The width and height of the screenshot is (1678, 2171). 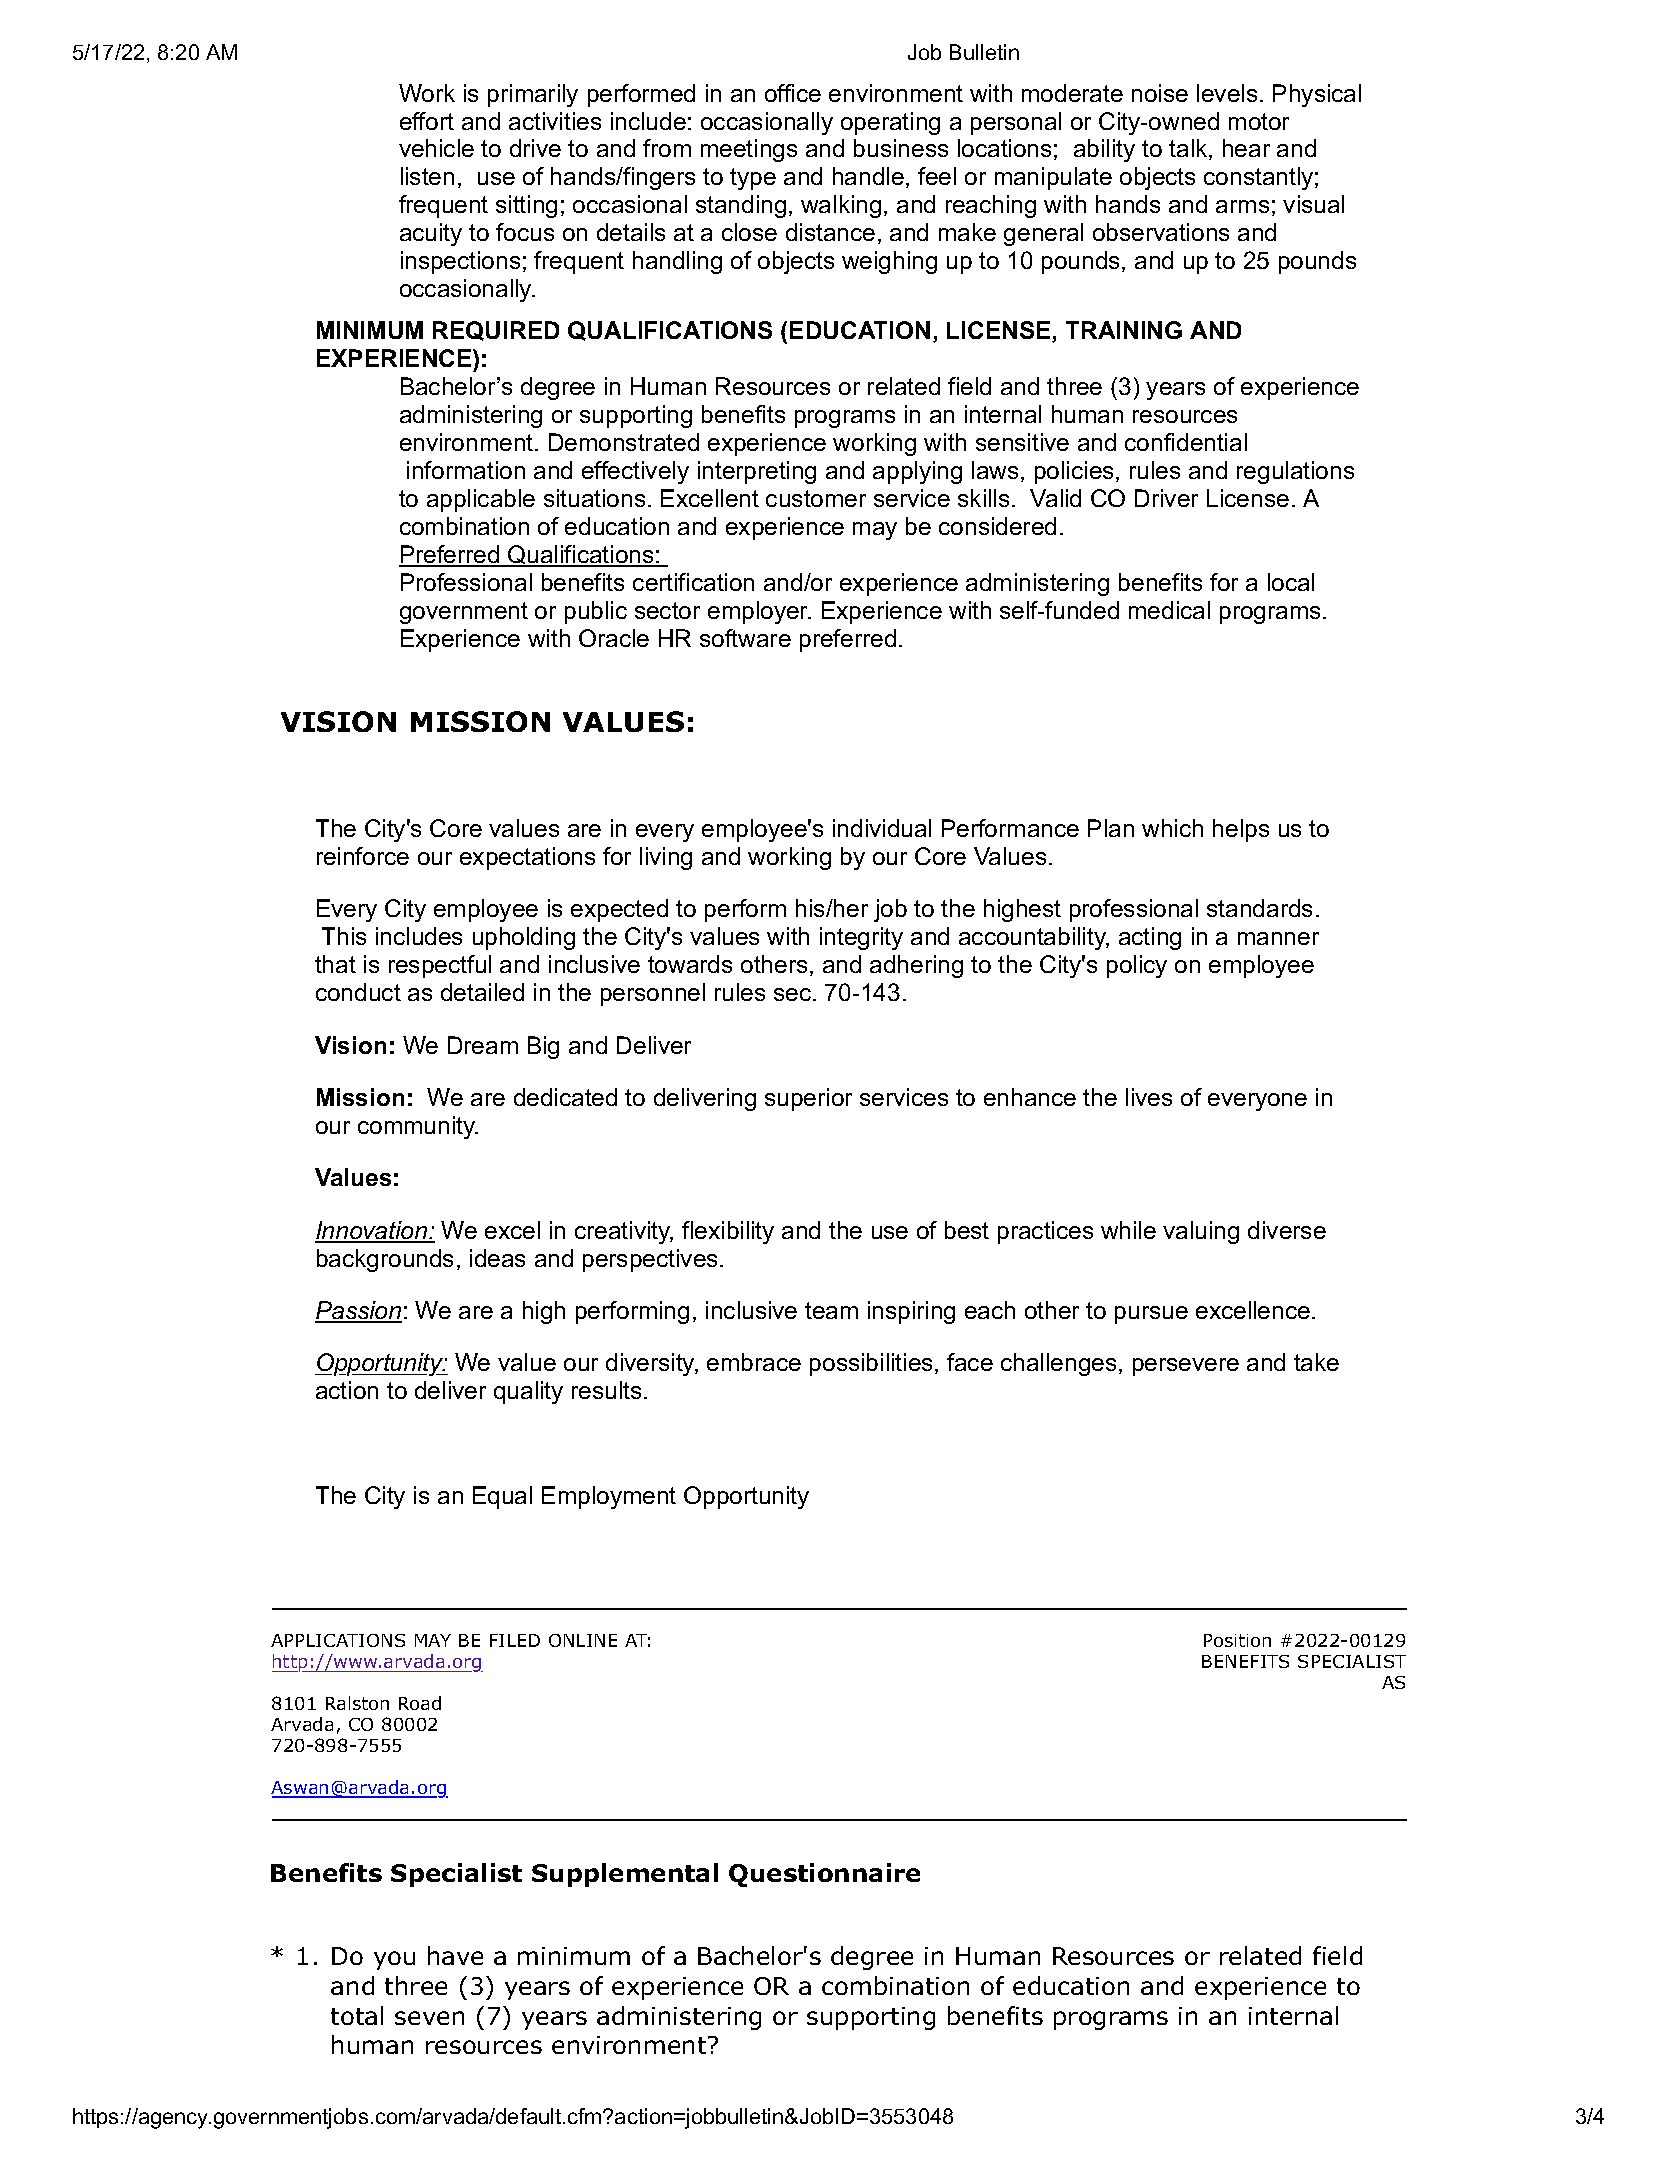 I want to click on talk, so click(x=1188, y=148).
